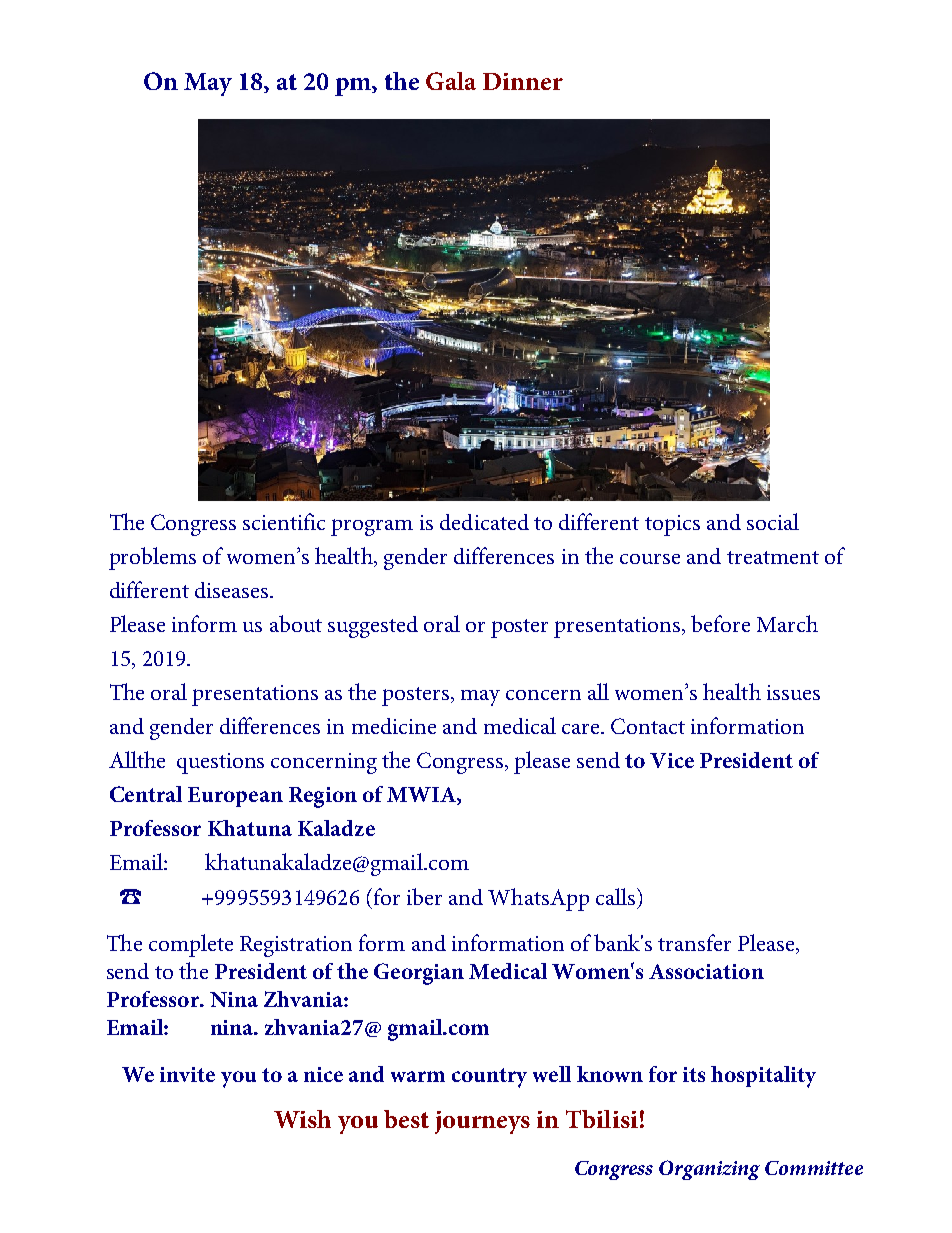 The width and height of the screenshot is (952, 1233). Describe the element at coordinates (672, 760) in the screenshot. I see `Vice` at that location.
